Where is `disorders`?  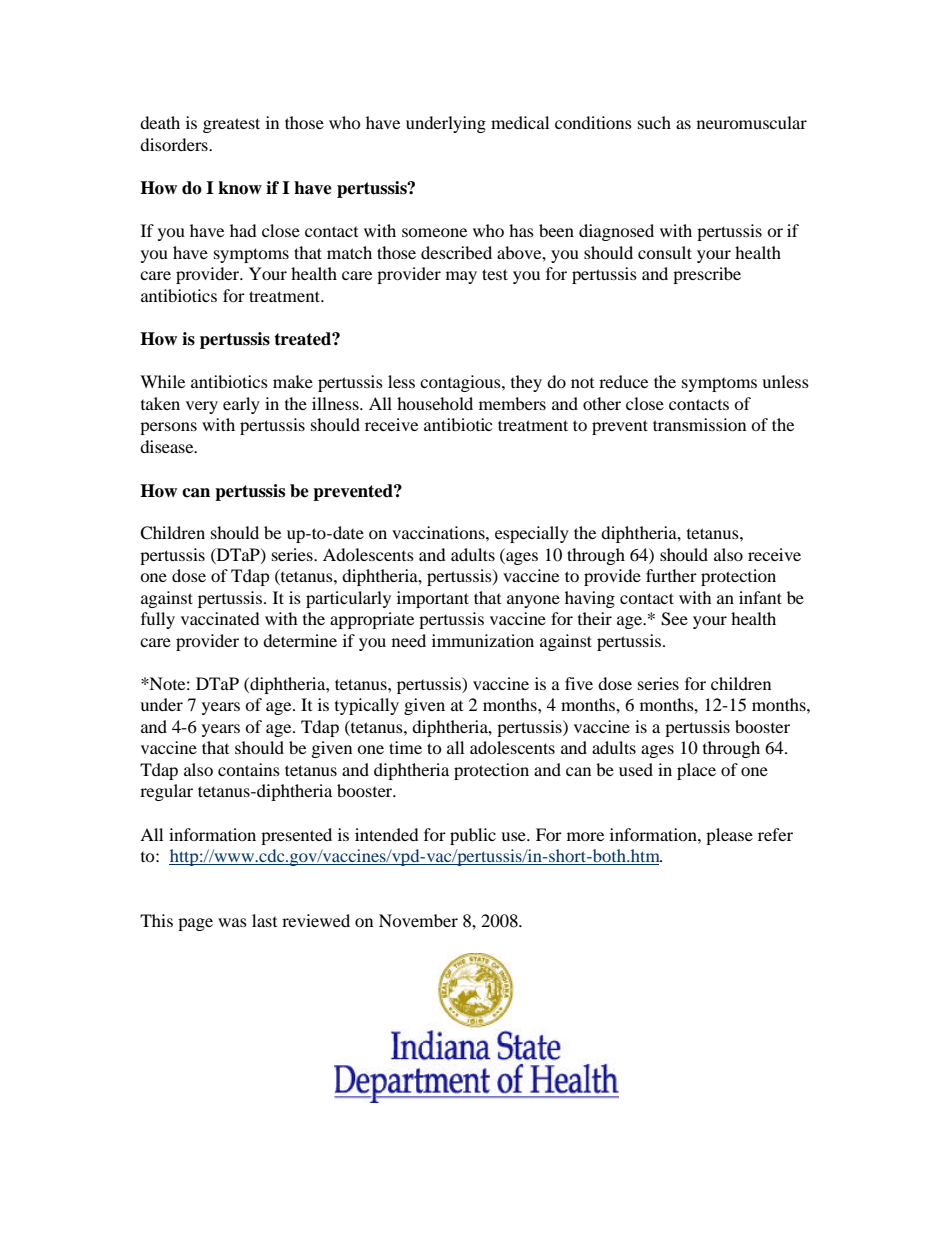 disorders is located at coordinates (175, 144).
